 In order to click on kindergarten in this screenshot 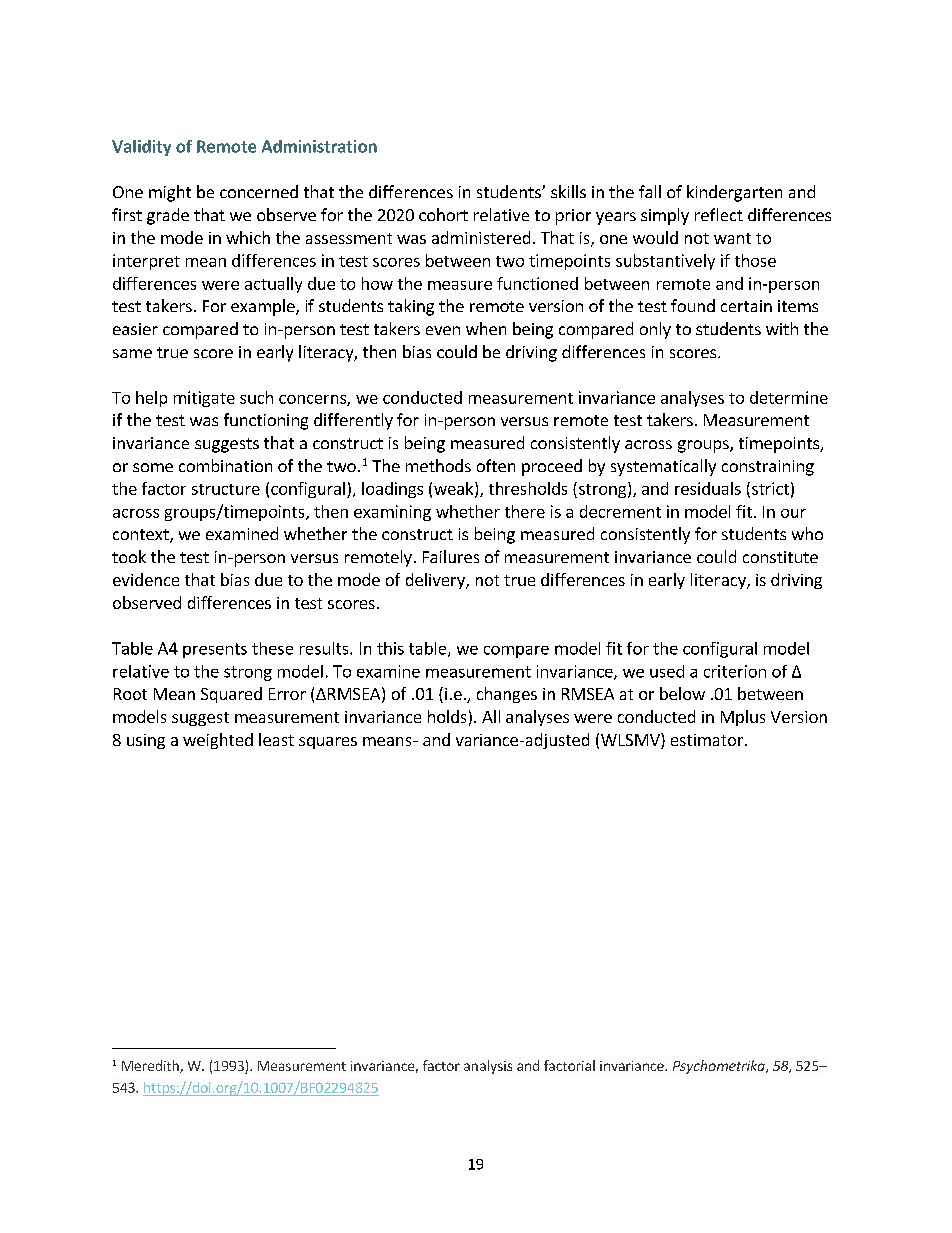, I will do `click(734, 193)`.
